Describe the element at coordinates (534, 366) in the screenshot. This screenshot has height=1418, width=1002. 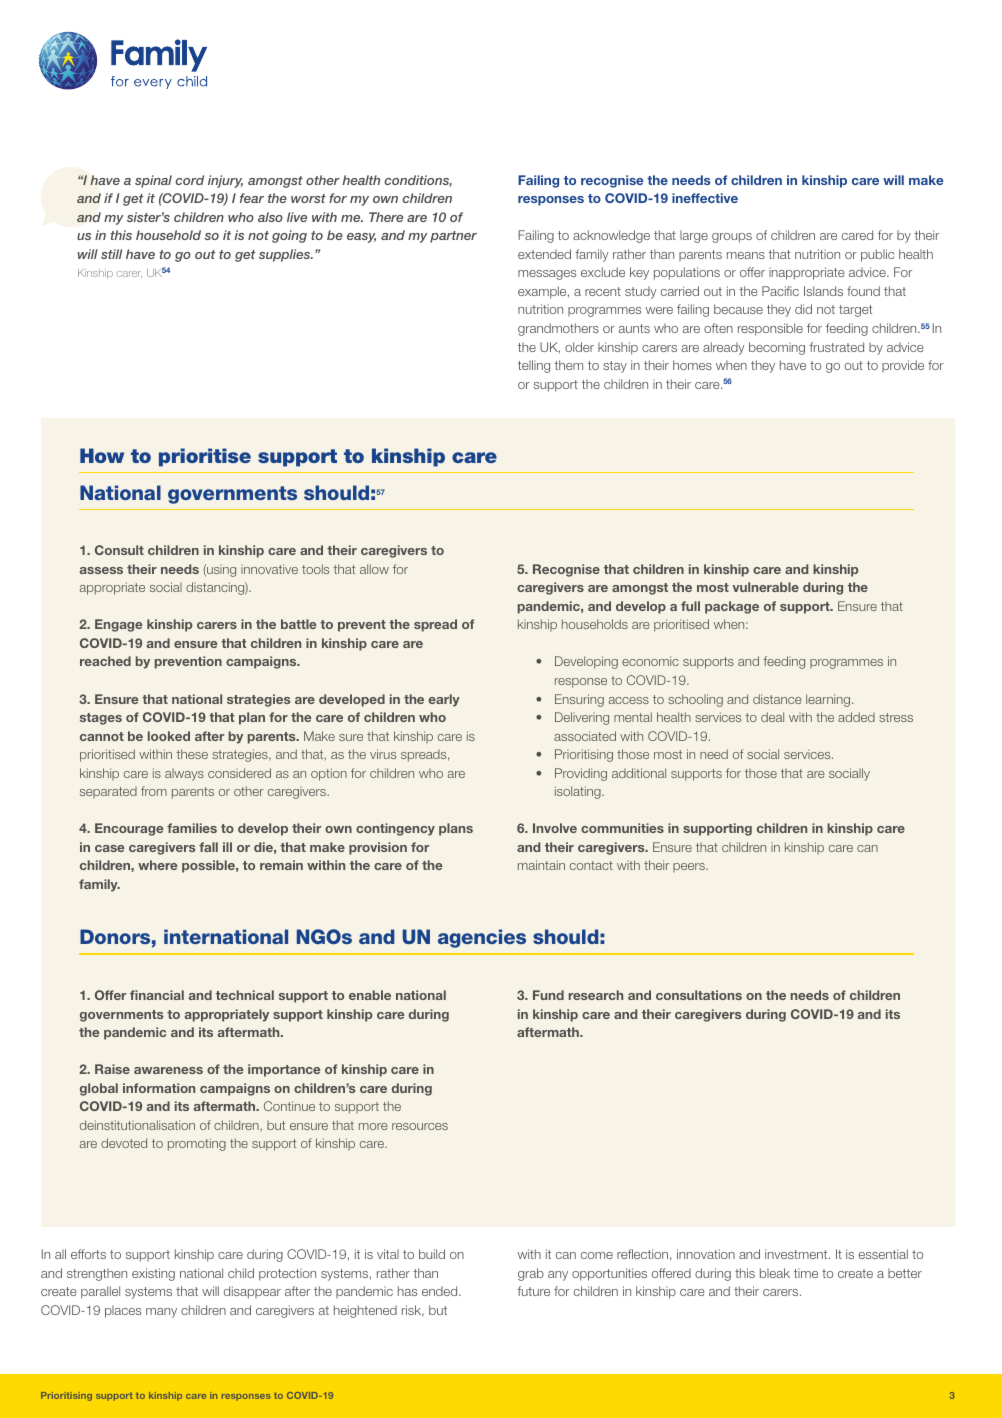
I see `telling` at that location.
